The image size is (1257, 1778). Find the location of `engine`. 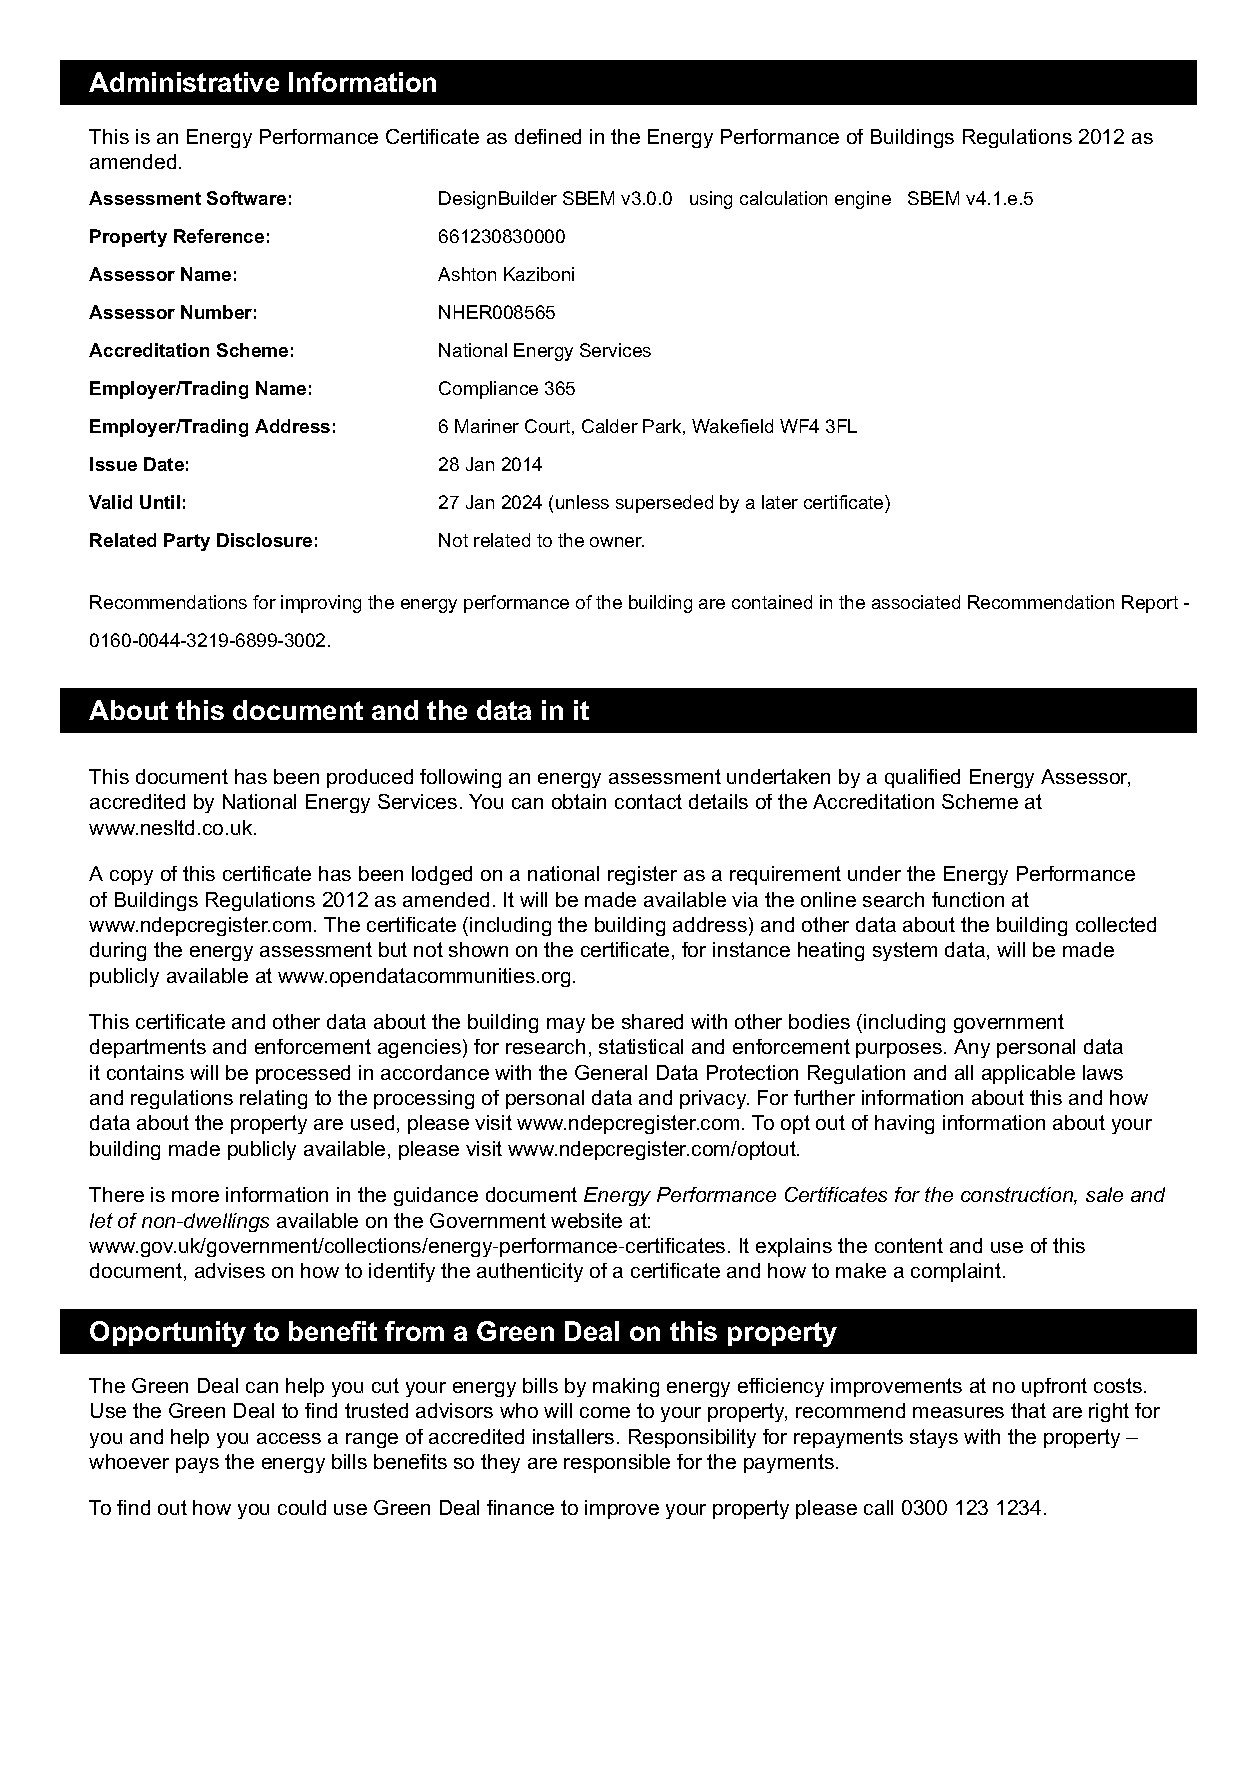

engine is located at coordinates (863, 200).
